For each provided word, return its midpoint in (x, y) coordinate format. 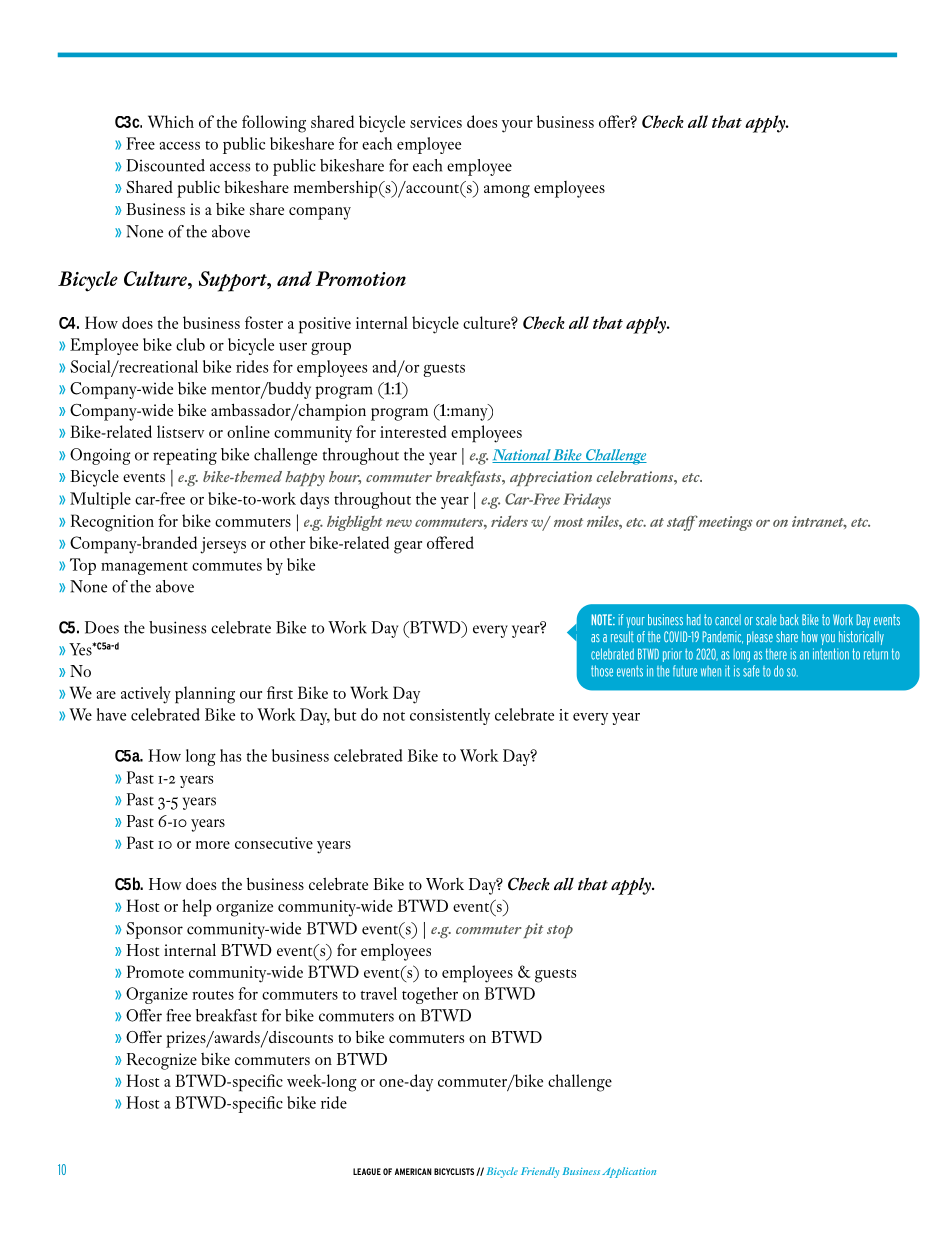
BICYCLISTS (455, 1172)
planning (205, 695)
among (507, 191)
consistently (450, 716)
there (776, 654)
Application (629, 1172)
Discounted (165, 165)
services (436, 122)
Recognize (162, 1061)
